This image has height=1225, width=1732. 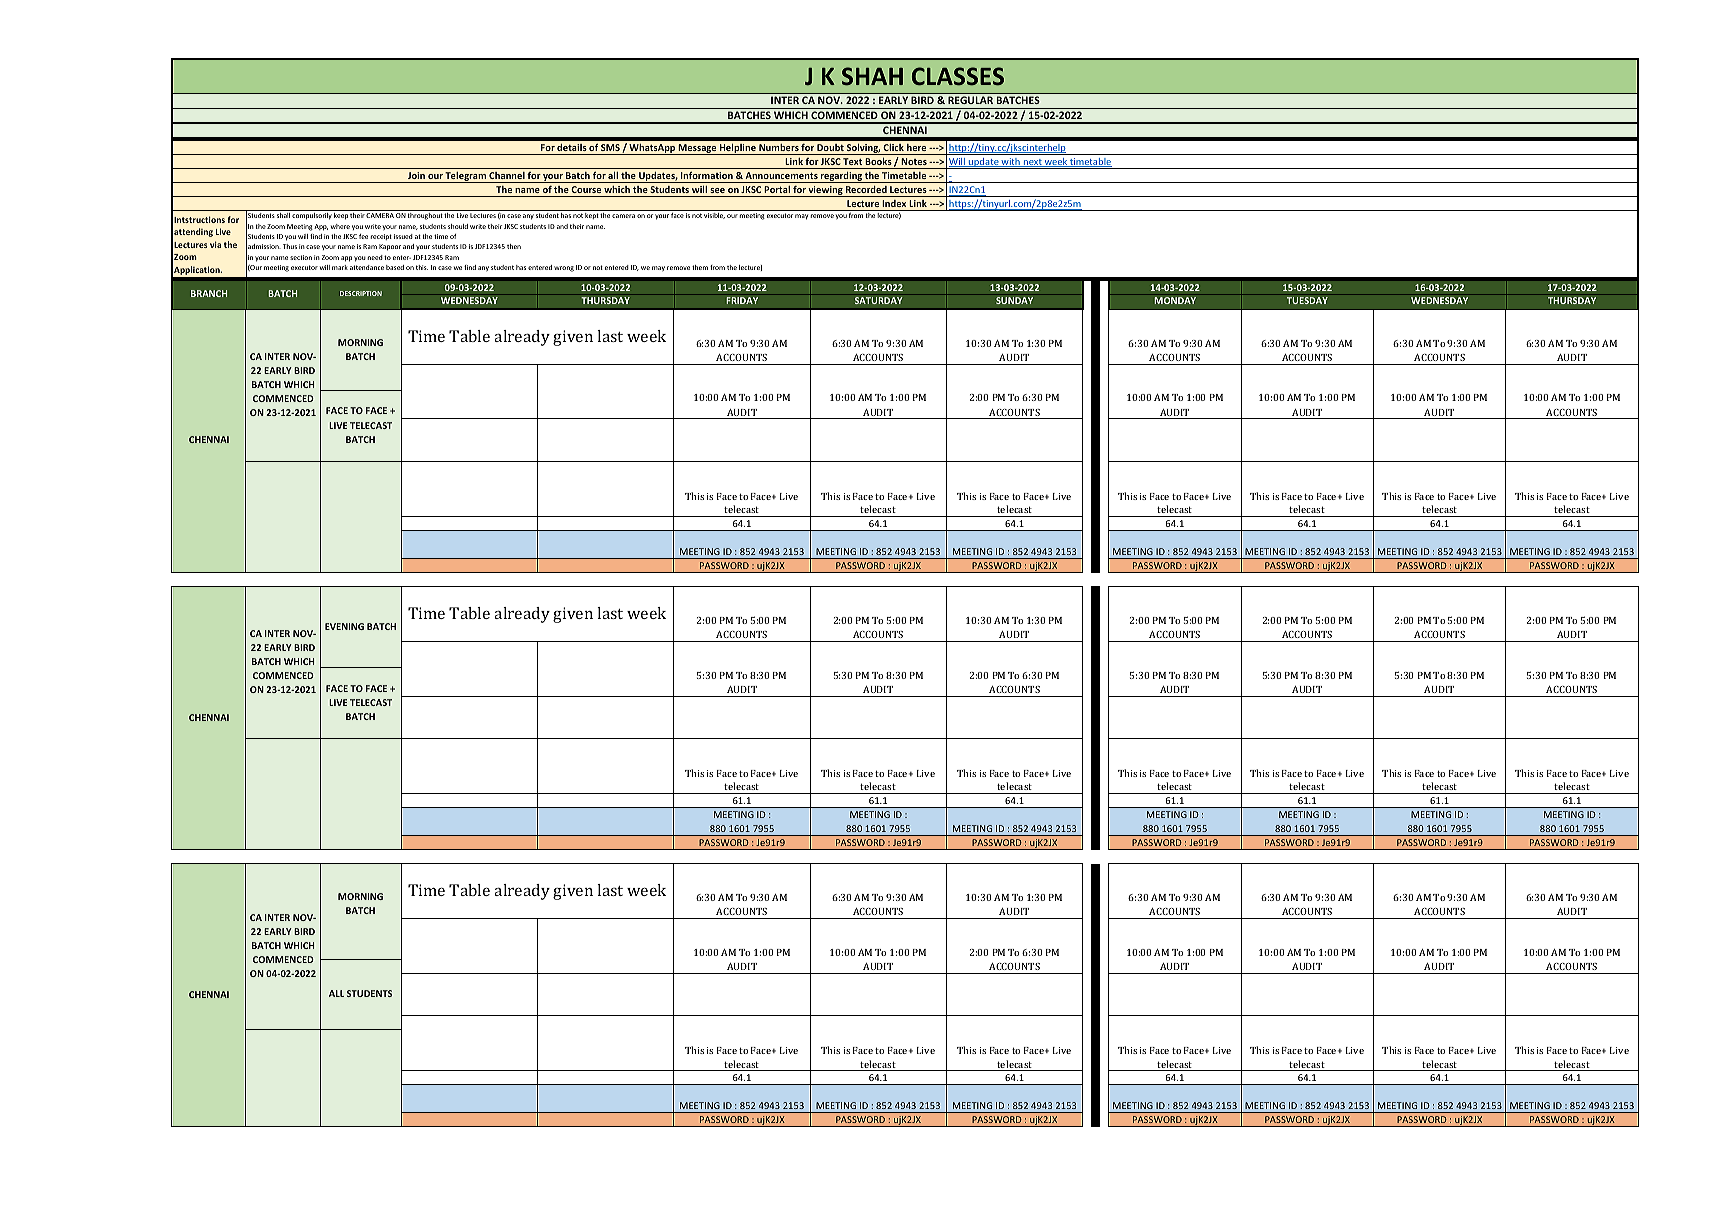 I want to click on next, so click(x=1032, y=163).
